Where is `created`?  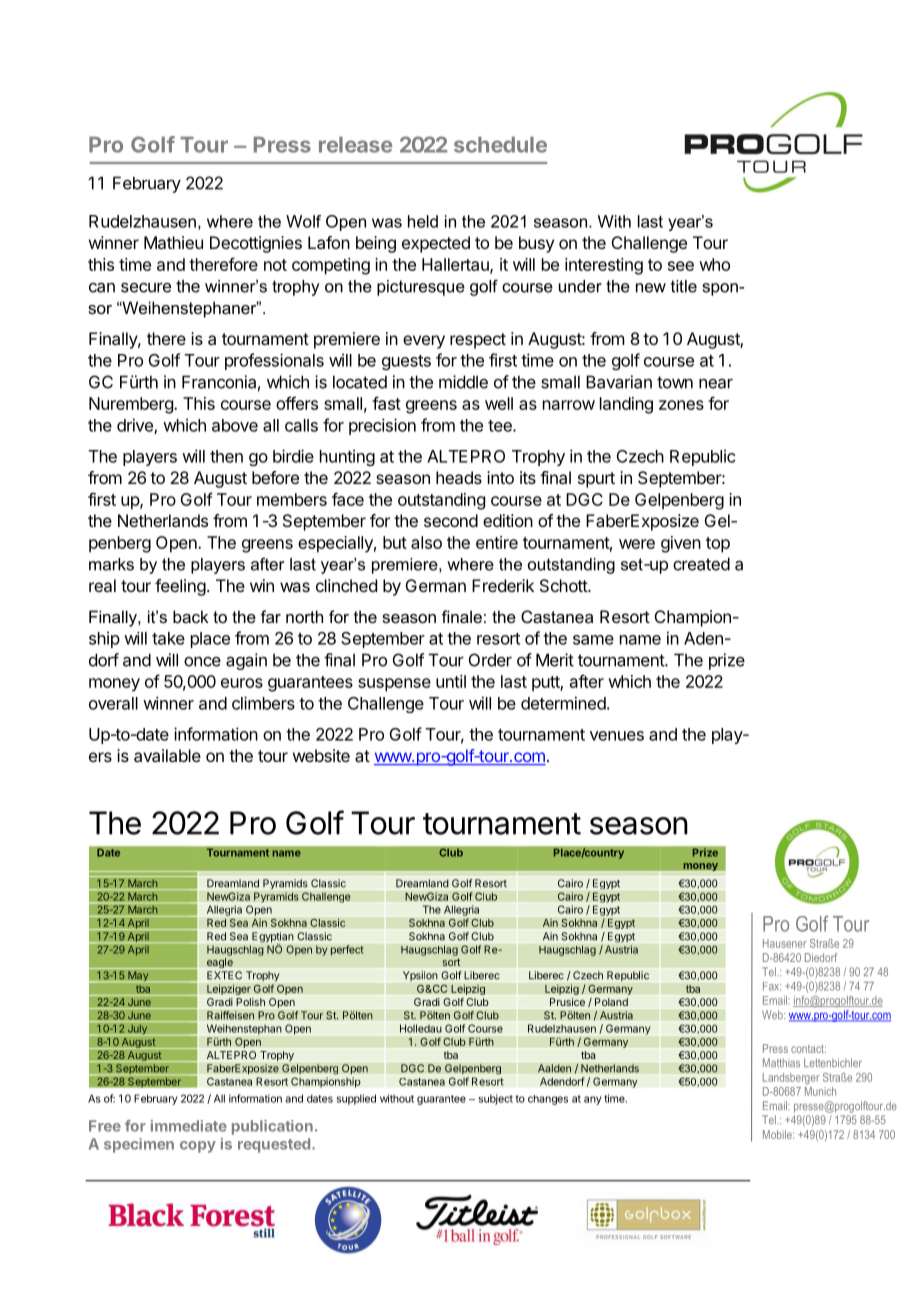 created is located at coordinates (701, 564).
